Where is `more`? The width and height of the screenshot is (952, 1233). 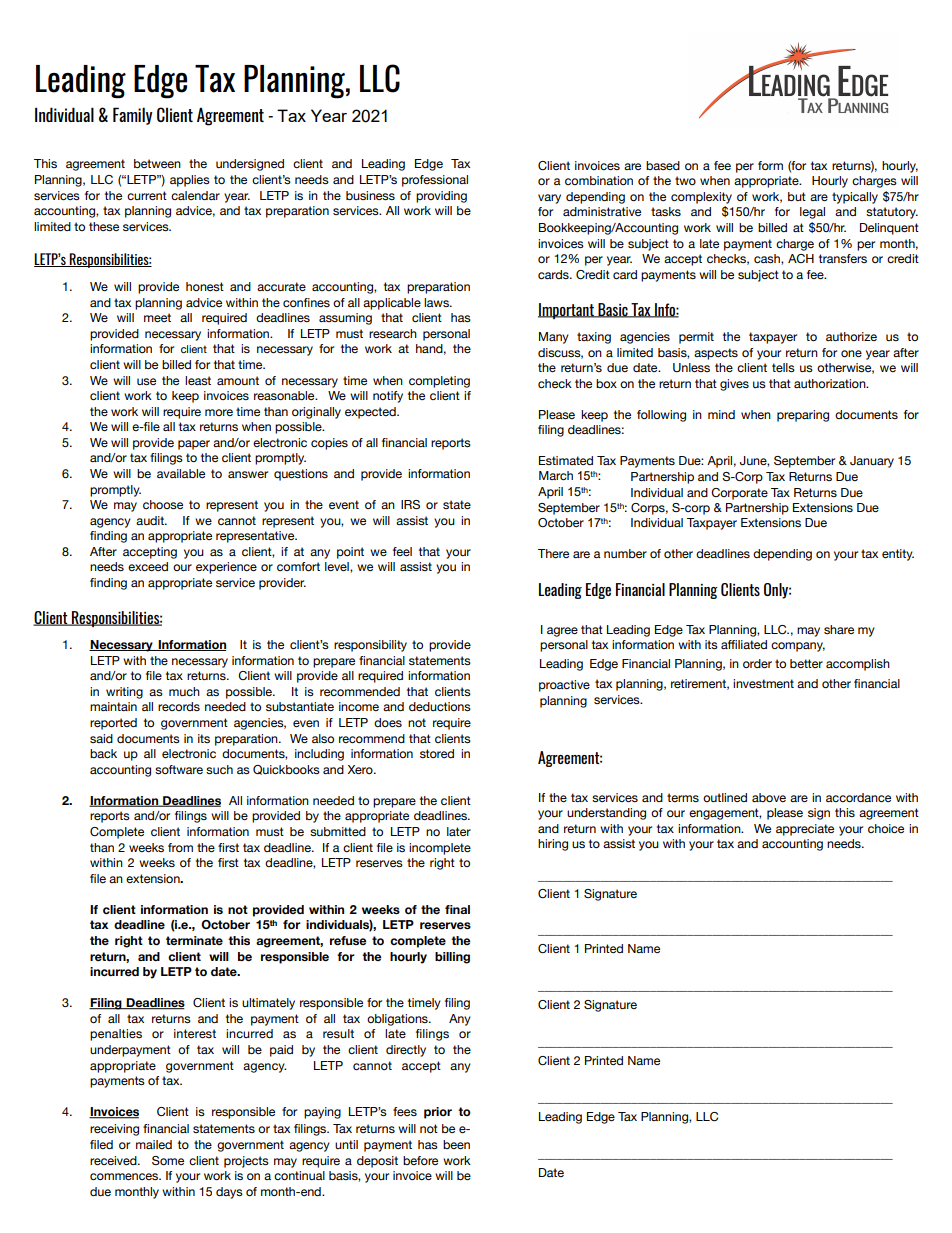 more is located at coordinates (219, 412).
